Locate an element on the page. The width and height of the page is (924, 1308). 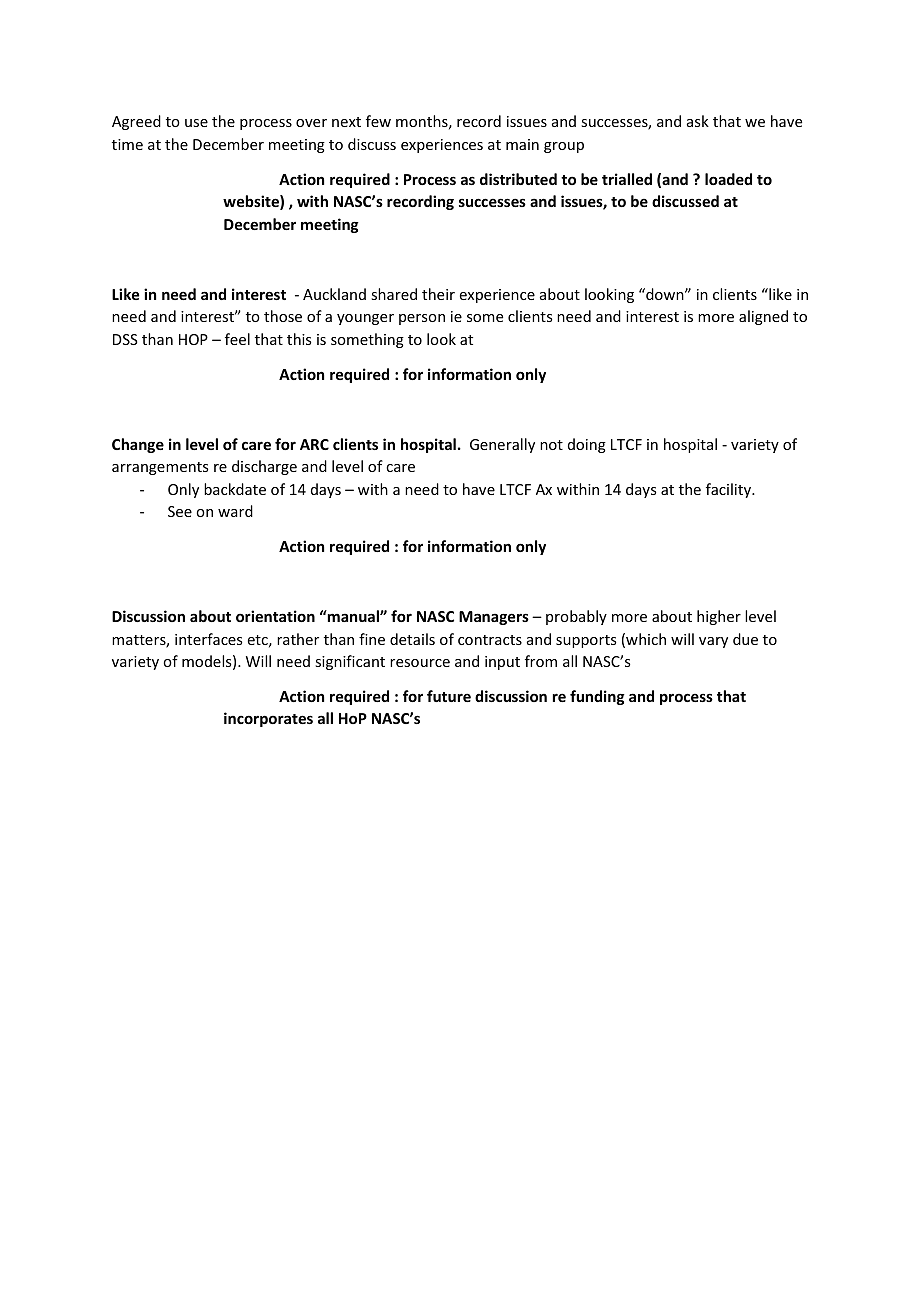
use is located at coordinates (196, 123).
